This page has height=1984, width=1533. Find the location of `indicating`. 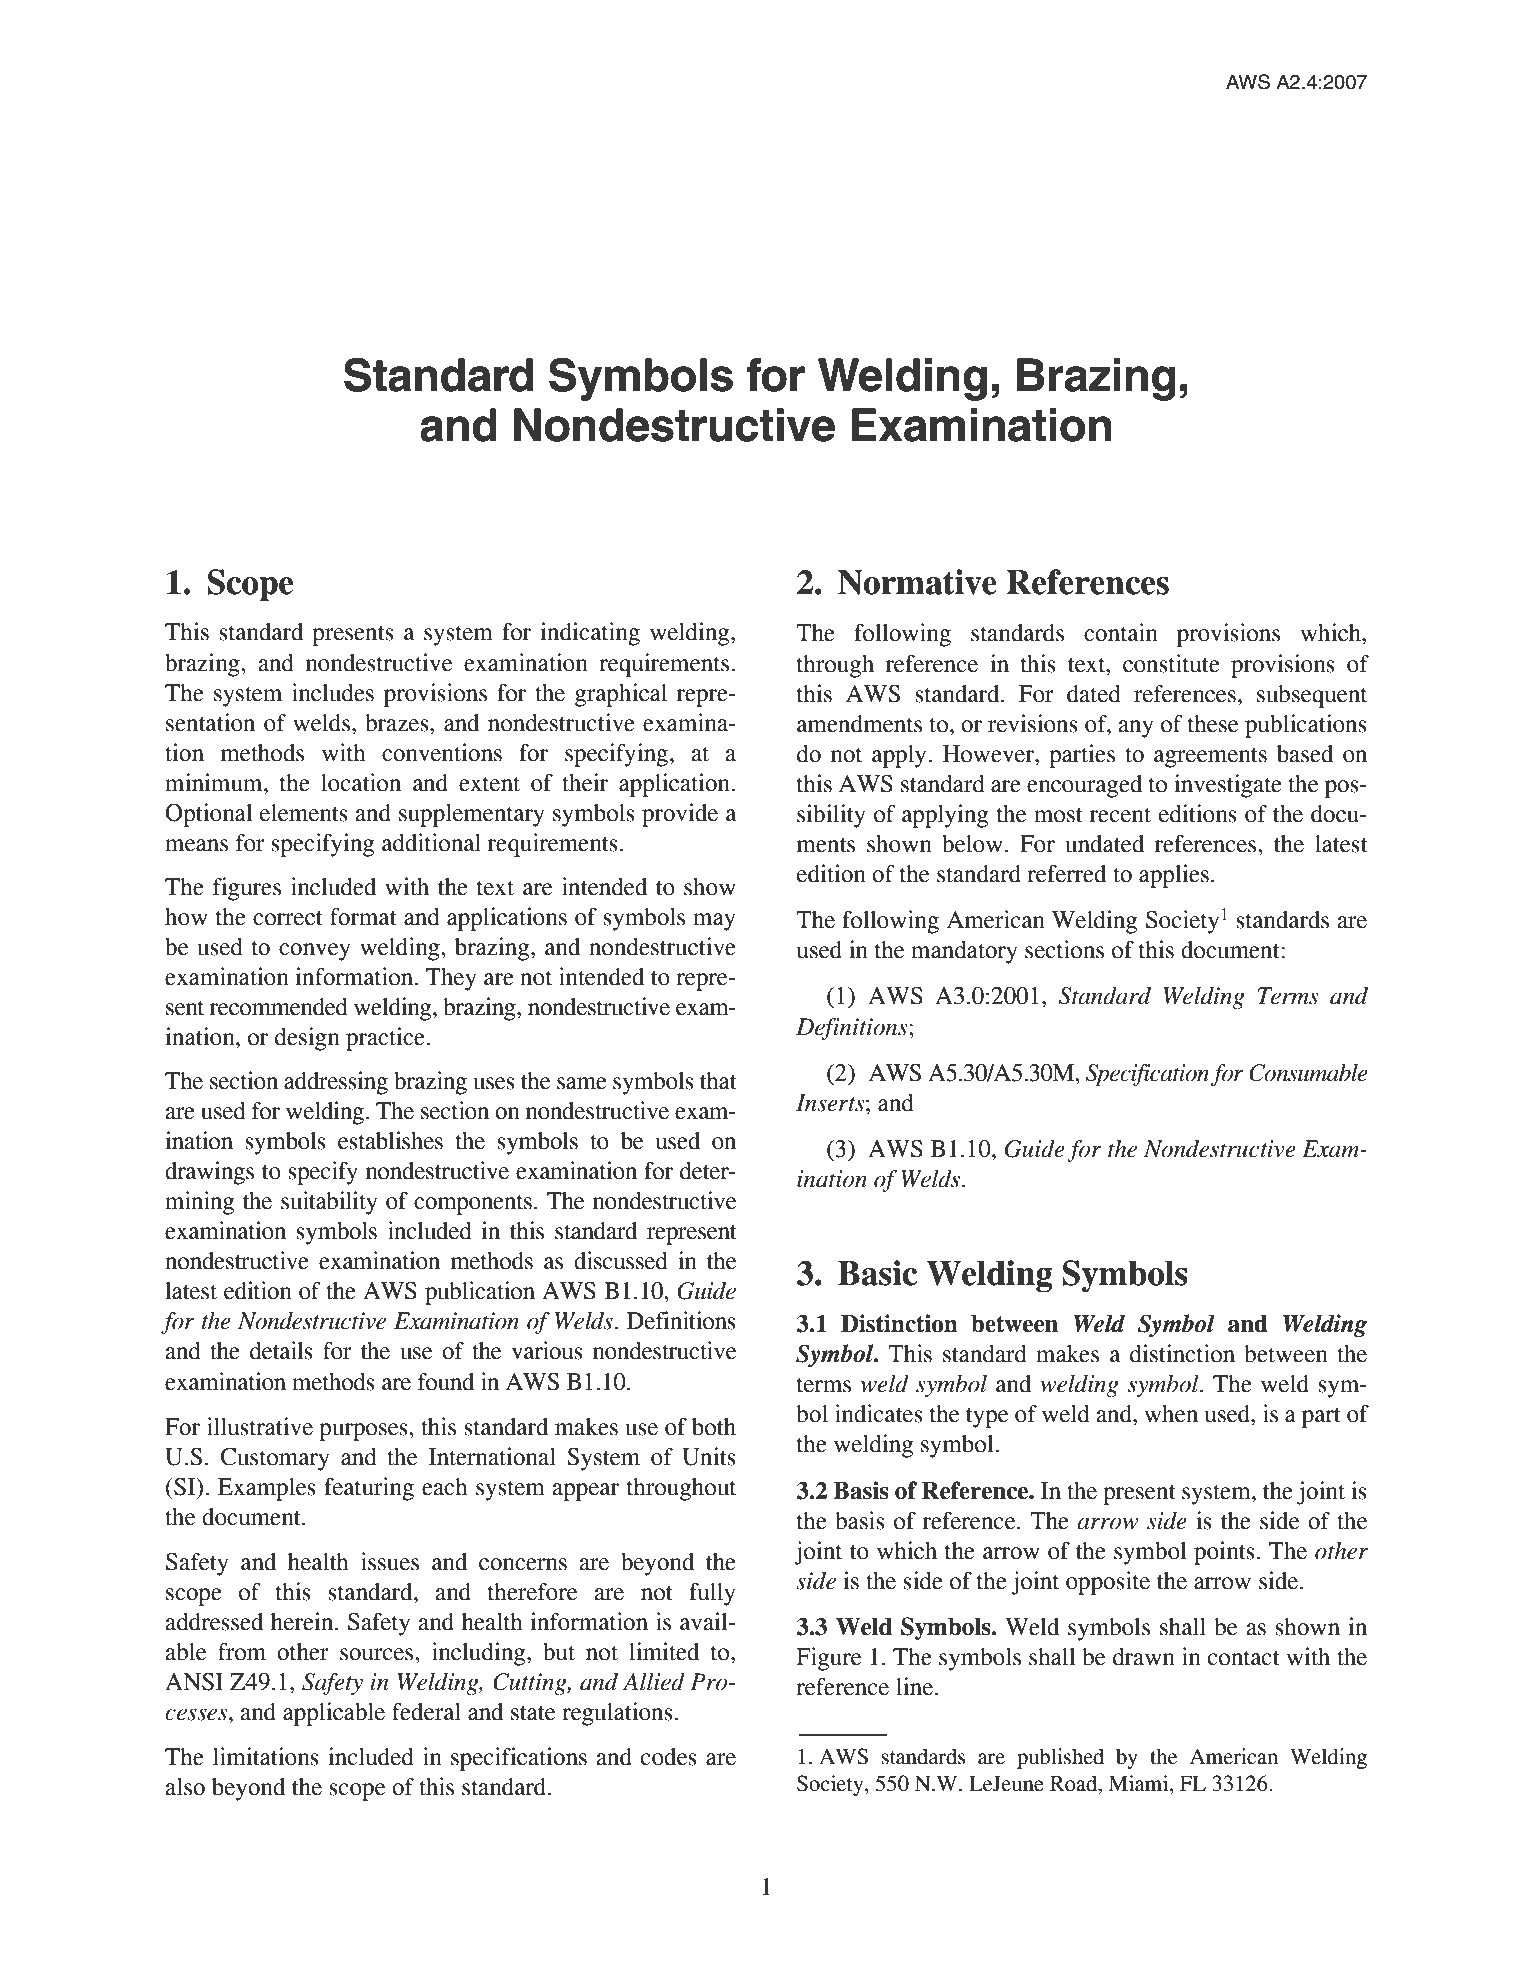

indicating is located at coordinates (590, 634).
